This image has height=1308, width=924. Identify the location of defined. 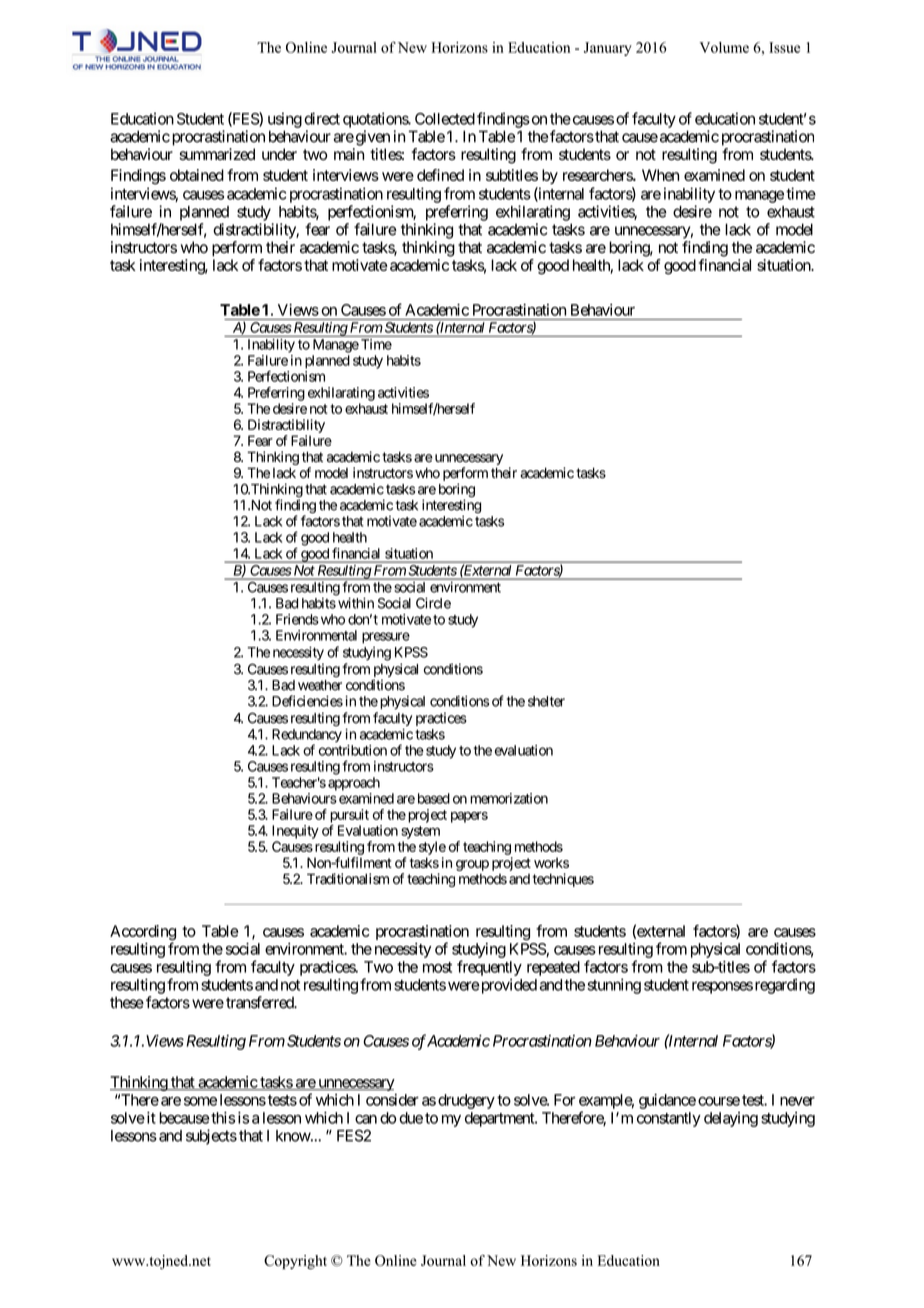
(440, 175).
